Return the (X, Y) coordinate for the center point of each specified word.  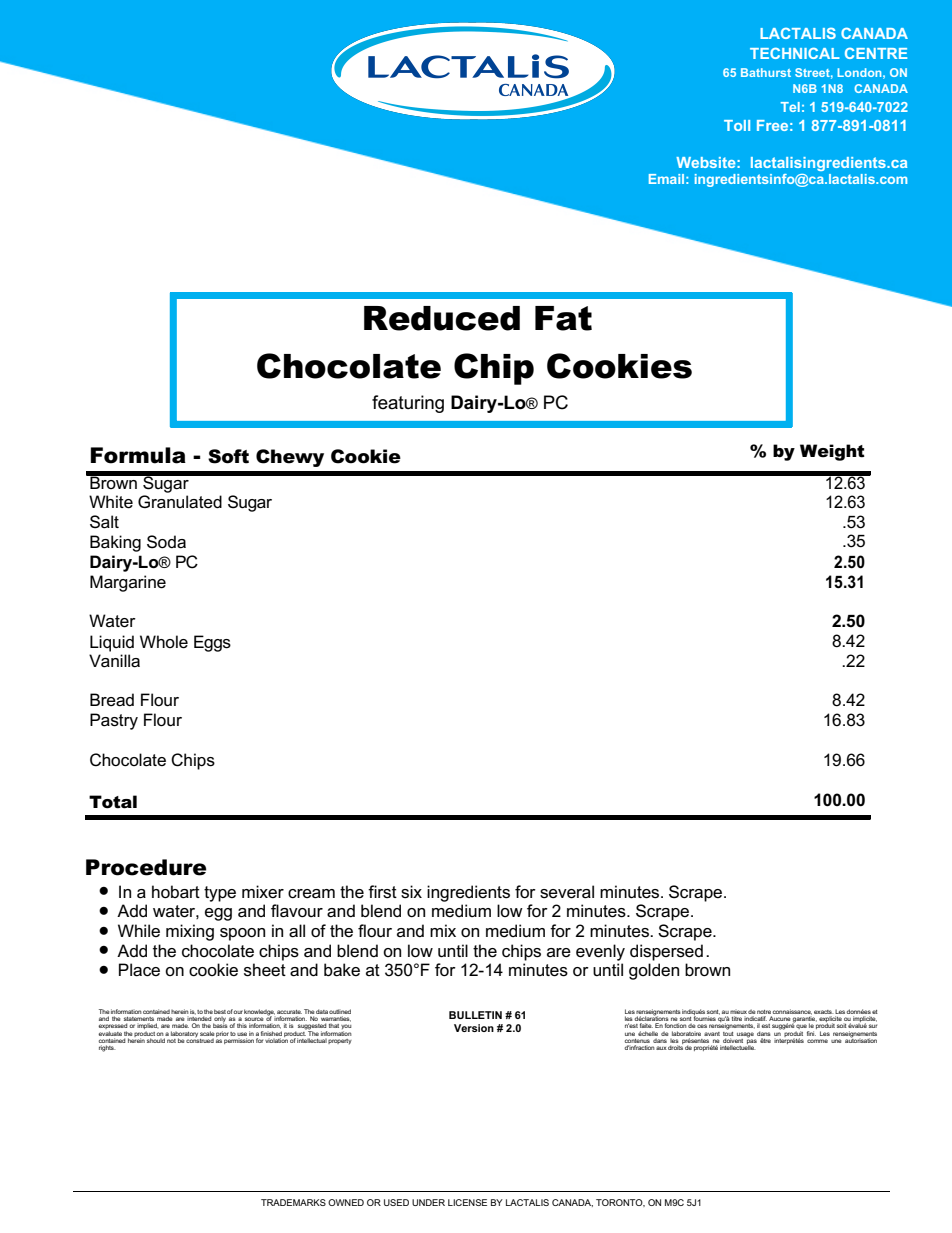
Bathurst (766, 72)
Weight (832, 452)
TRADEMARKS (293, 1202)
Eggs (212, 643)
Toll (737, 125)
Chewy (290, 458)
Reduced (442, 318)
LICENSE (467, 1202)
